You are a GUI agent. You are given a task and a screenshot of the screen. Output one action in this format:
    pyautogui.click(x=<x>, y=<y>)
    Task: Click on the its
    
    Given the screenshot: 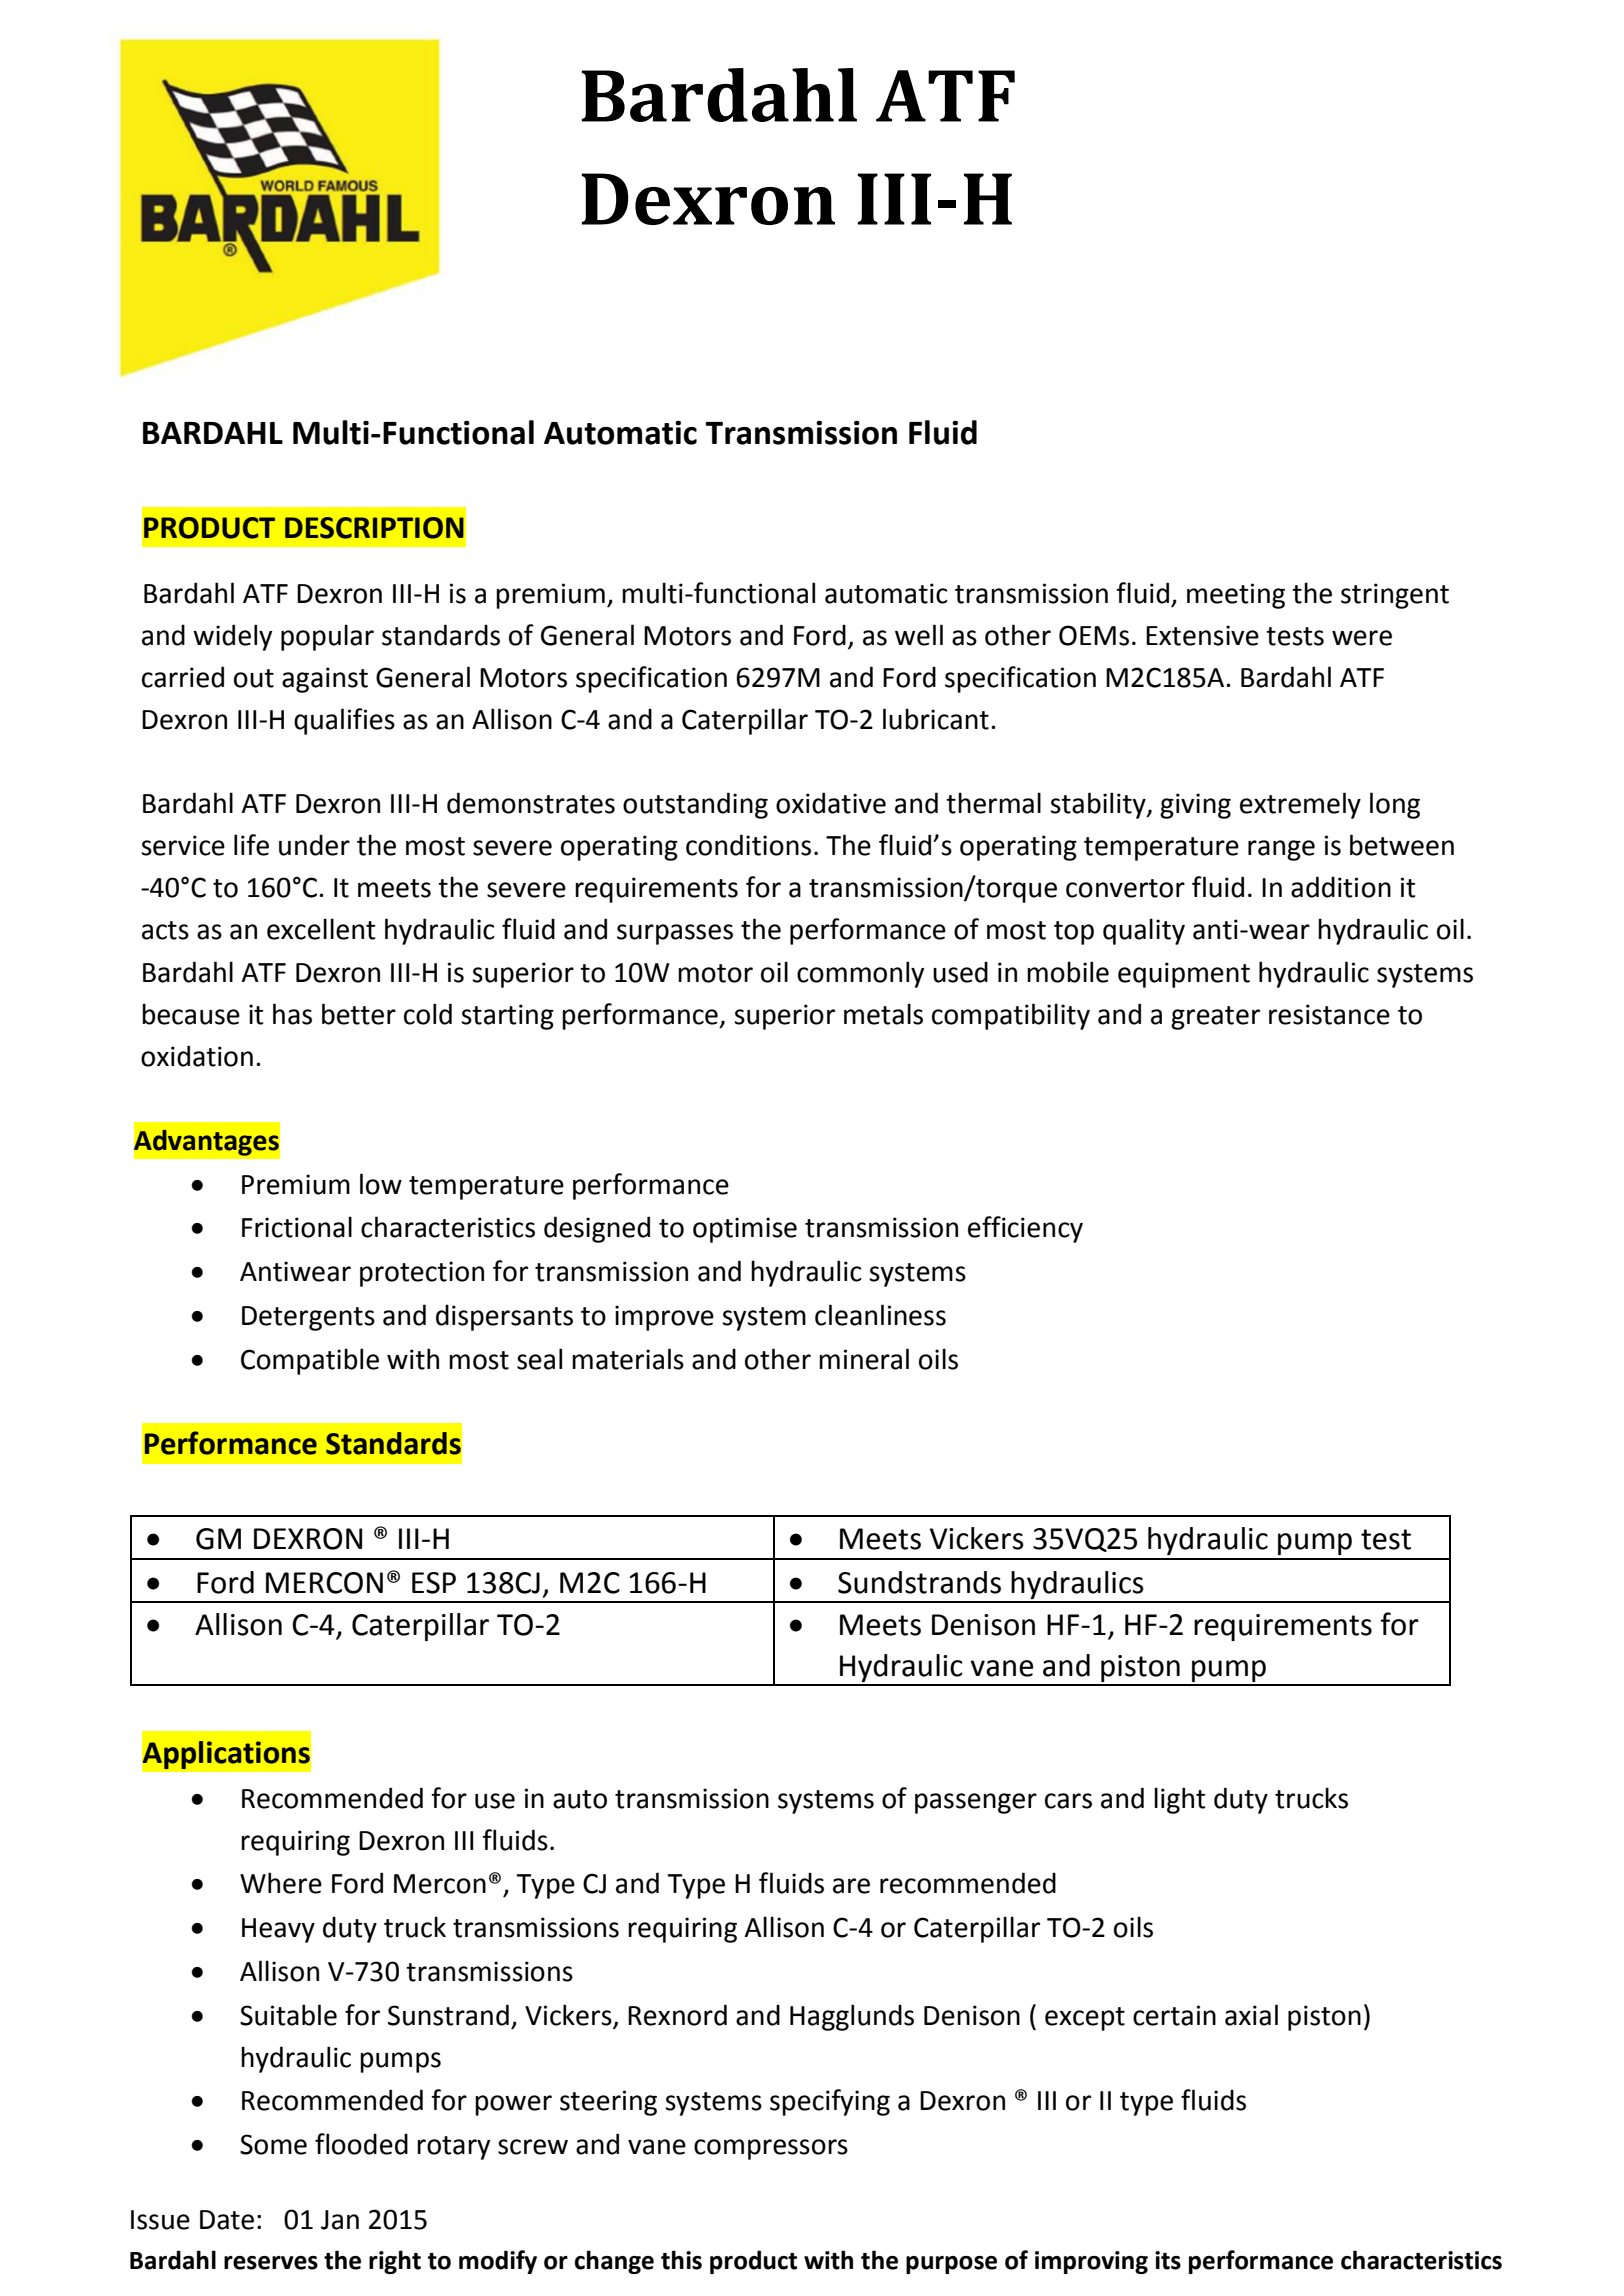 What is the action you would take?
    pyautogui.click(x=1168, y=2260)
